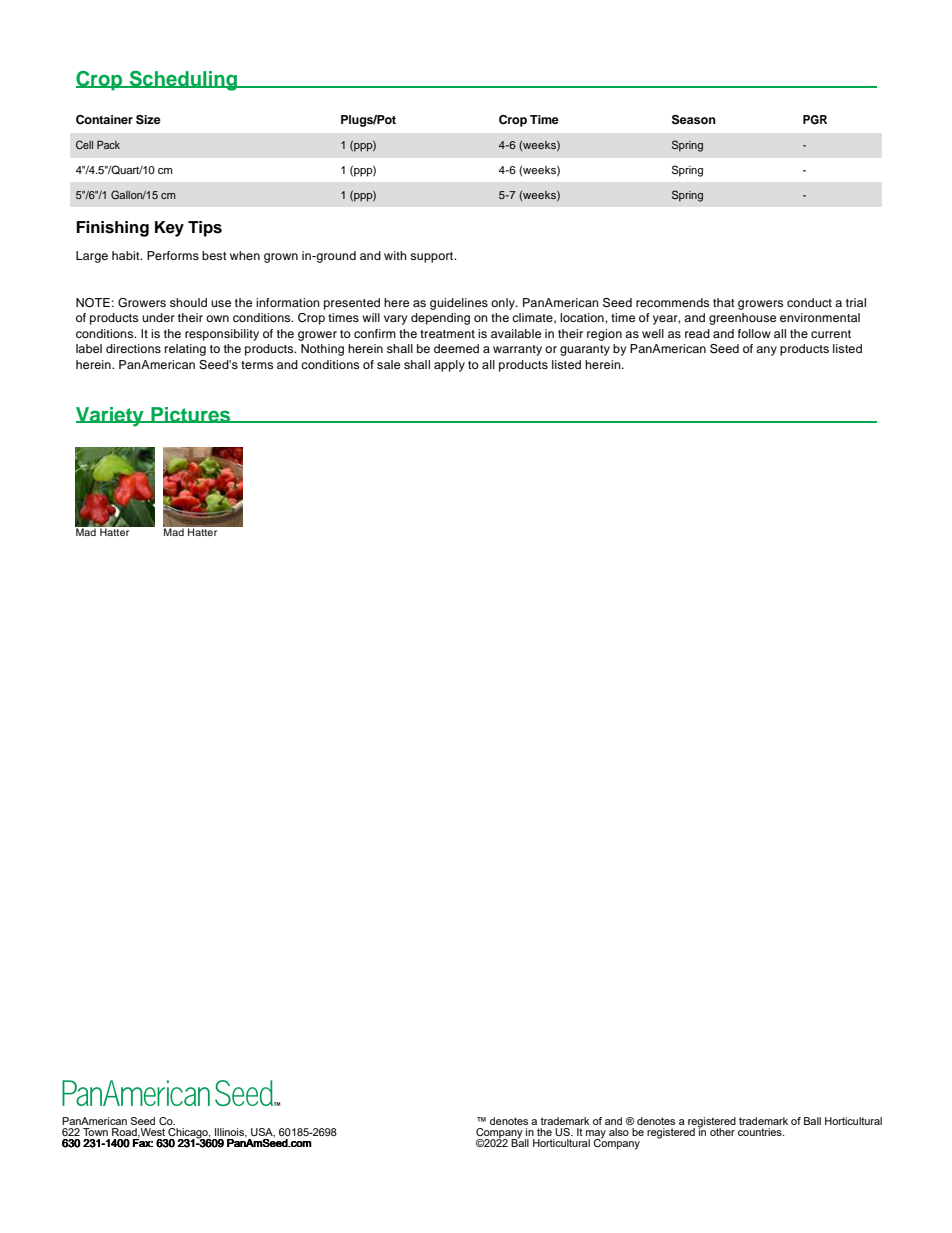  What do you see at coordinates (619, 1132) in the page?
I see `also` at bounding box center [619, 1132].
